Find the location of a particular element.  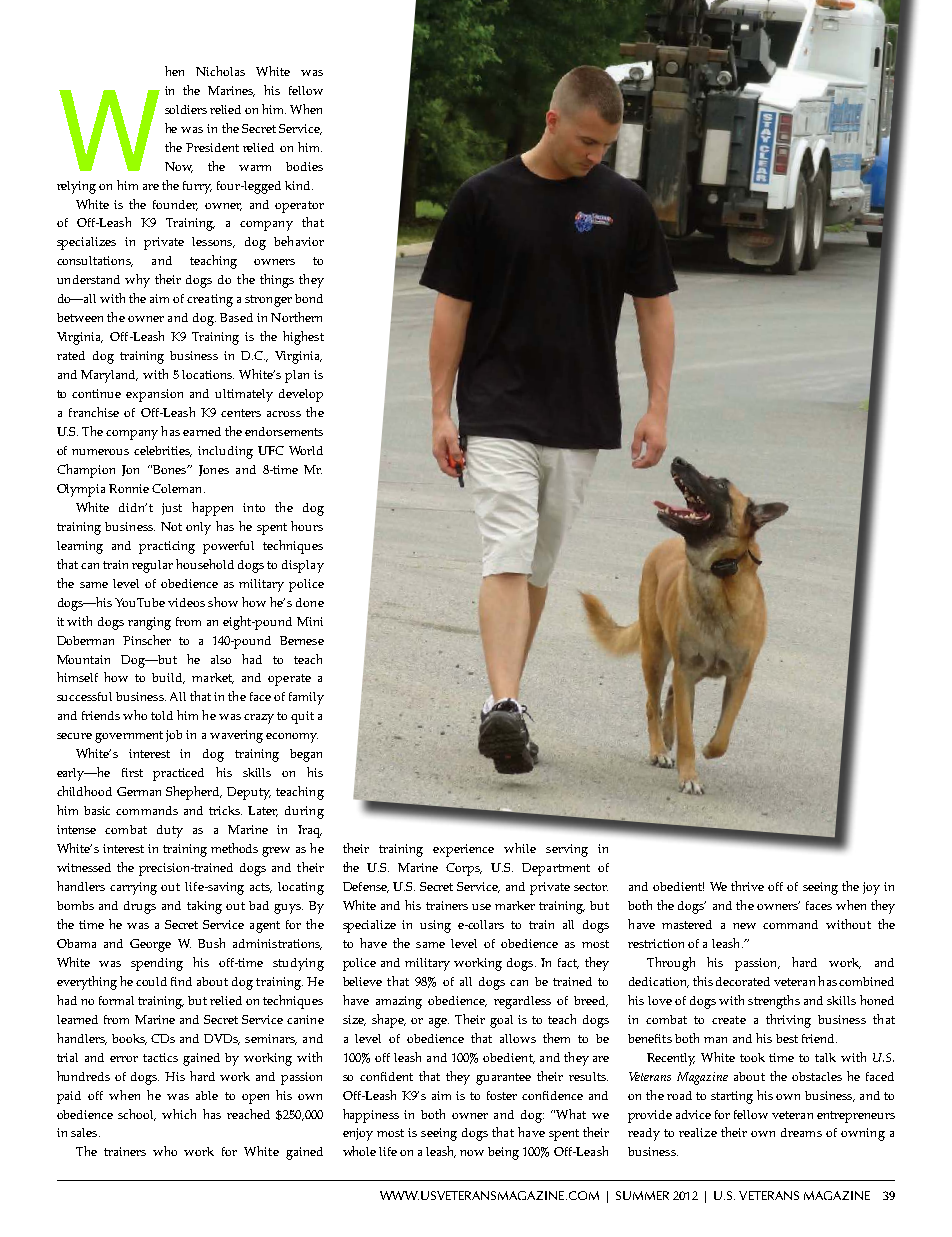

kind is located at coordinates (299, 185).
